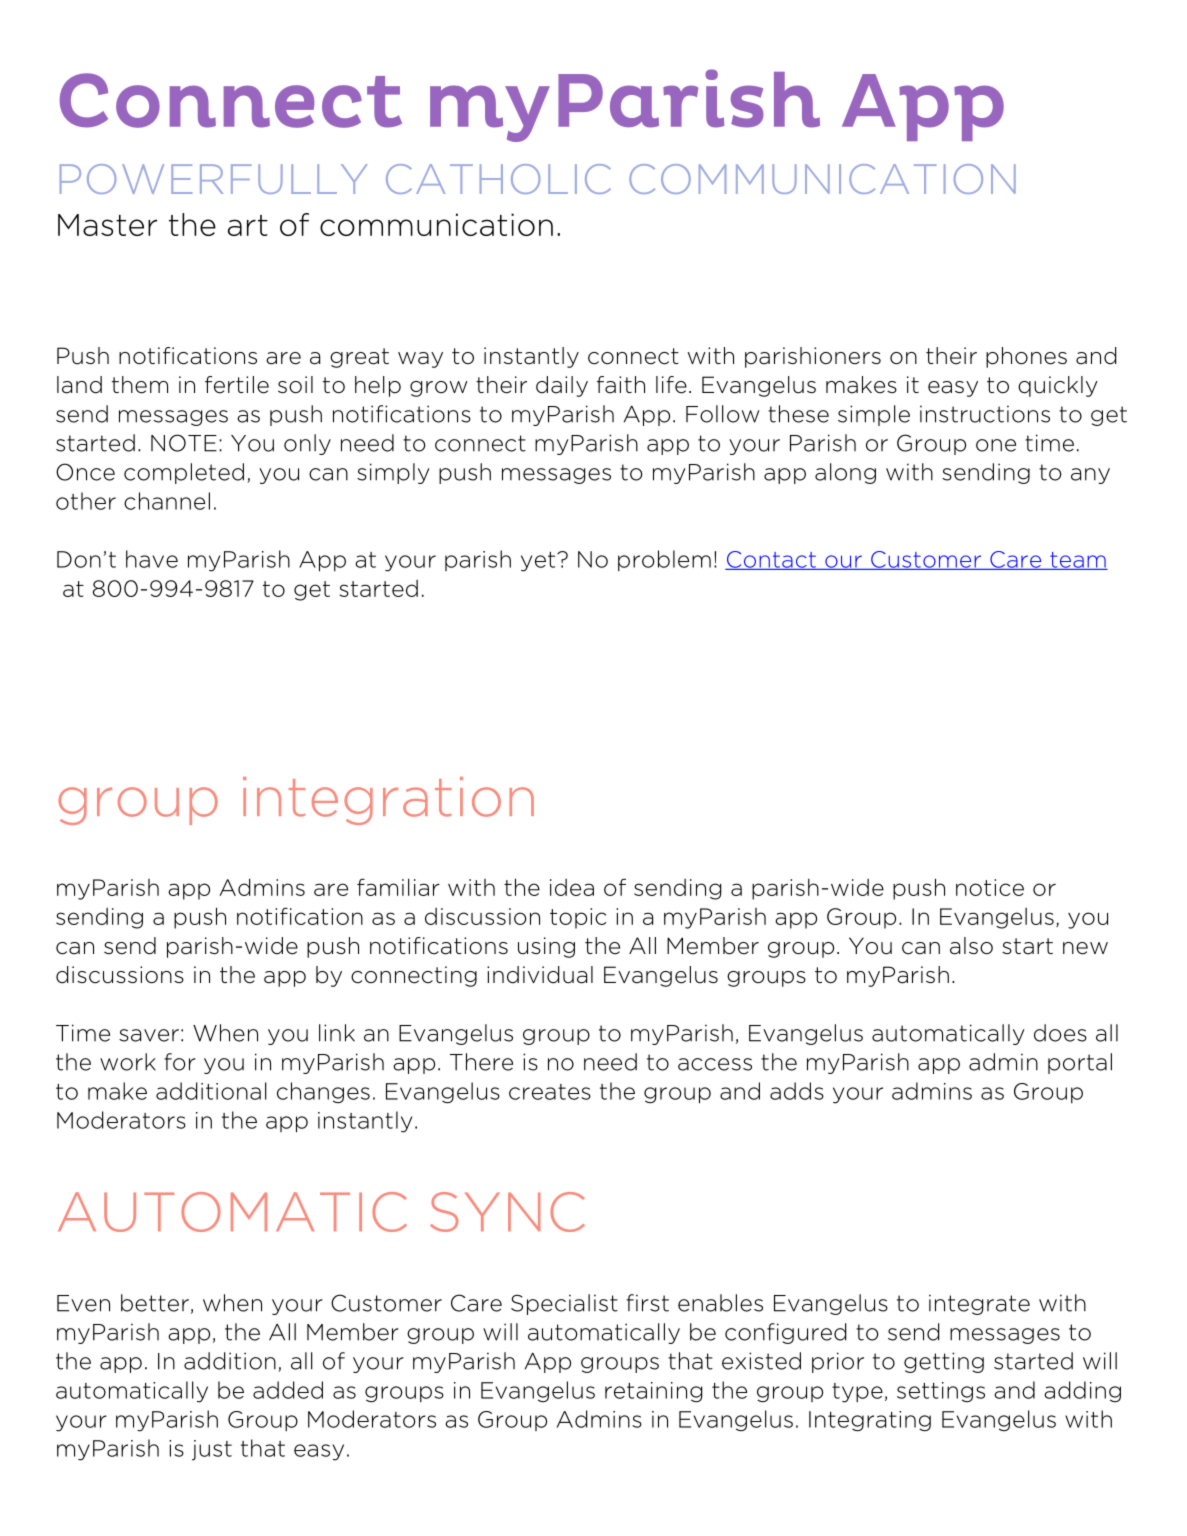  I want to click on POWERFULLY, so click(214, 179).
